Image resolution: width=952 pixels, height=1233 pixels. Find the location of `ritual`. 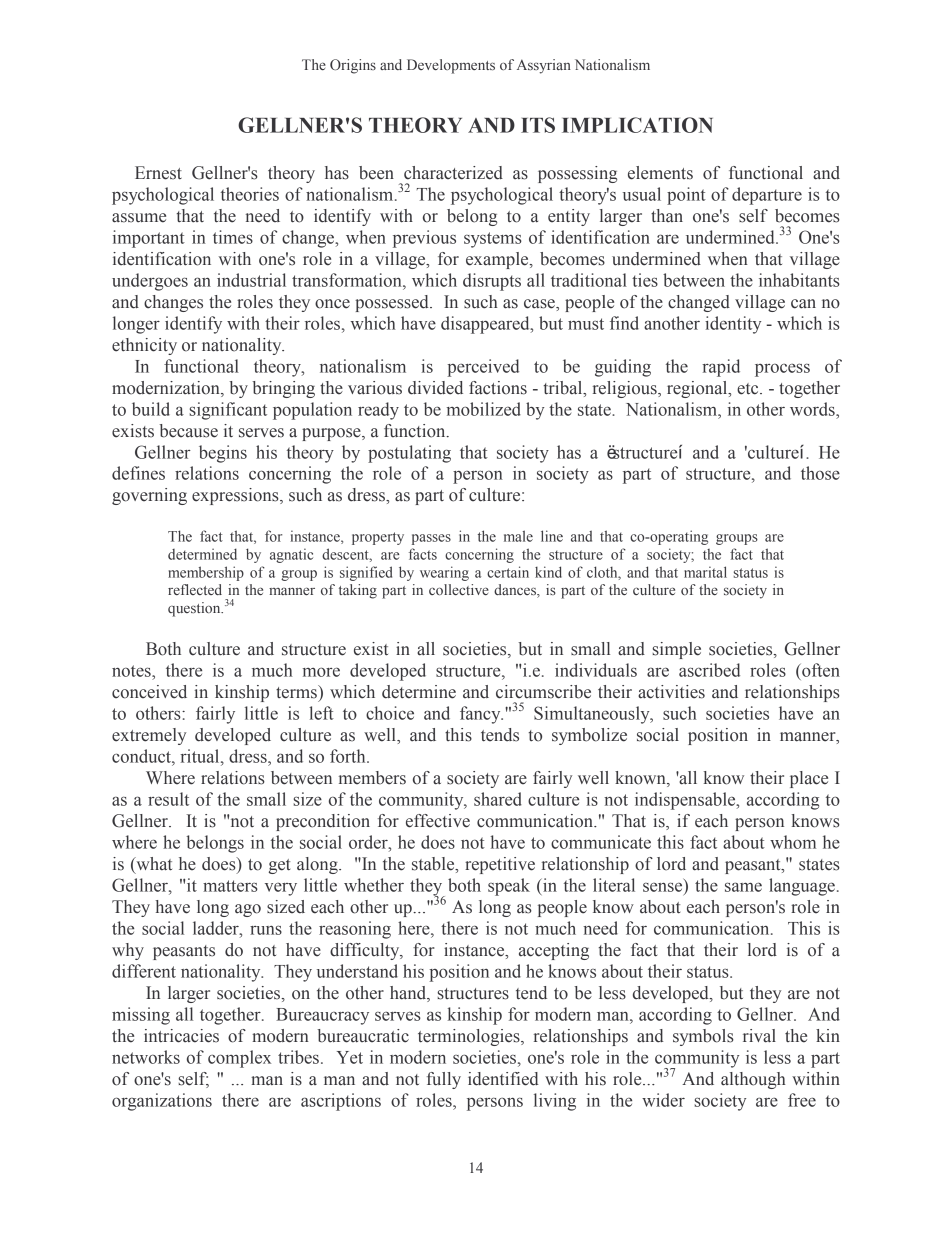

ritual is located at coordinates (201, 756).
